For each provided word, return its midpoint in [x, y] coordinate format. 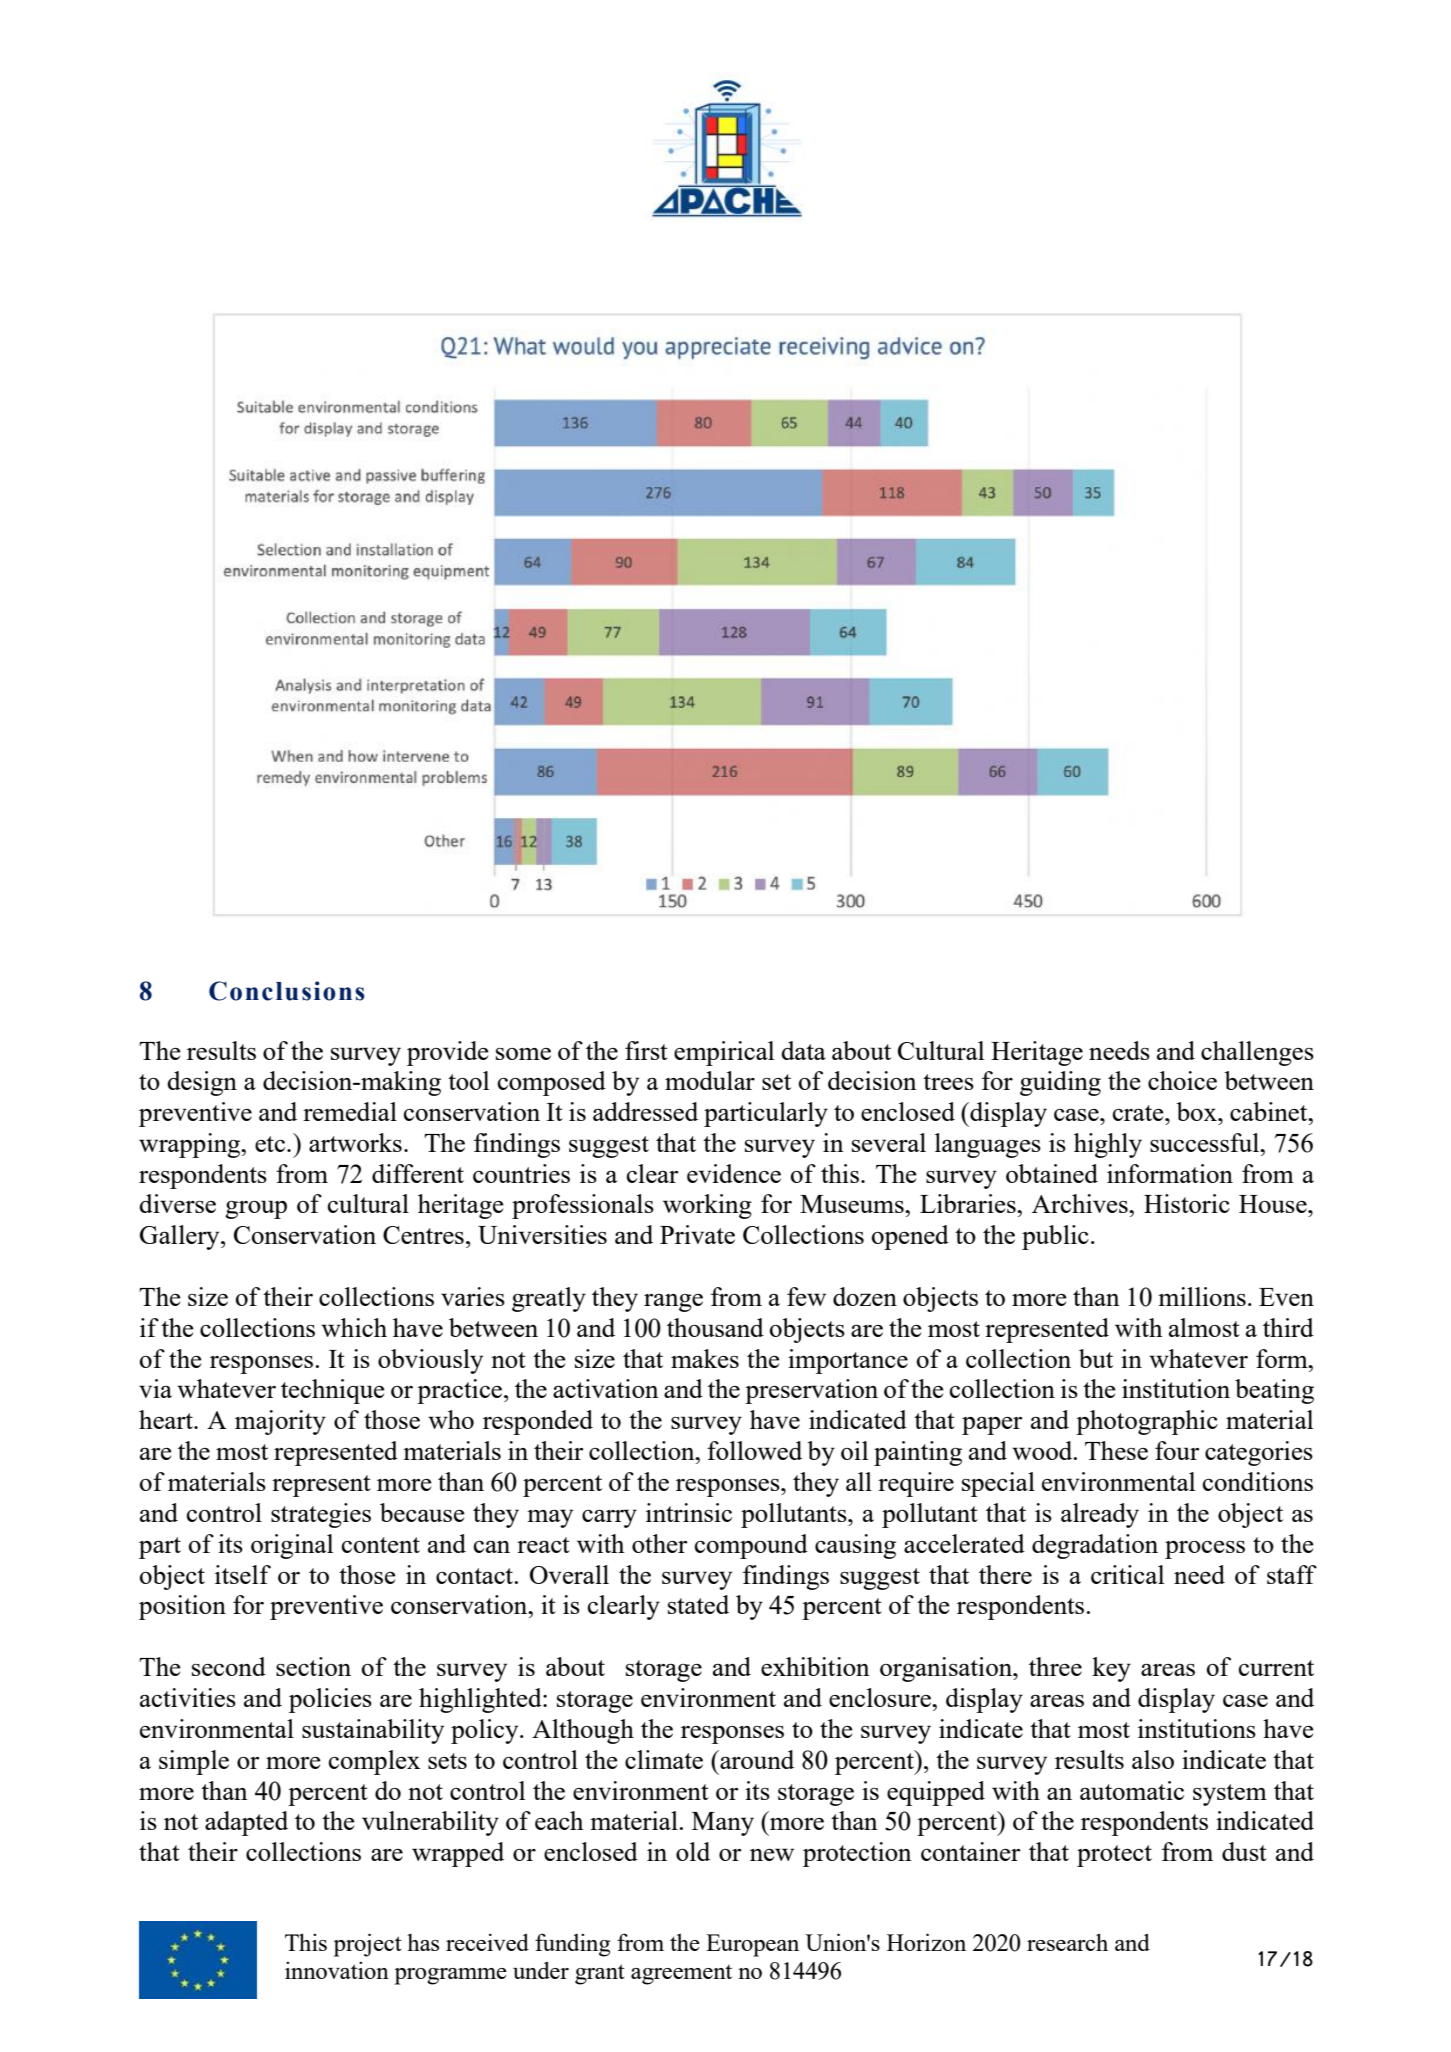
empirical [724, 1053]
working [707, 1206]
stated [698, 1604]
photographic [1147, 1422]
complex [374, 1762]
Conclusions [287, 991]
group [256, 1209]
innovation [337, 1970]
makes [705, 1358]
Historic [1187, 1203]
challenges [1257, 1053]
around [756, 1759]
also [1153, 1759]
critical [1127, 1574]
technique [333, 1391]
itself [243, 1574]
